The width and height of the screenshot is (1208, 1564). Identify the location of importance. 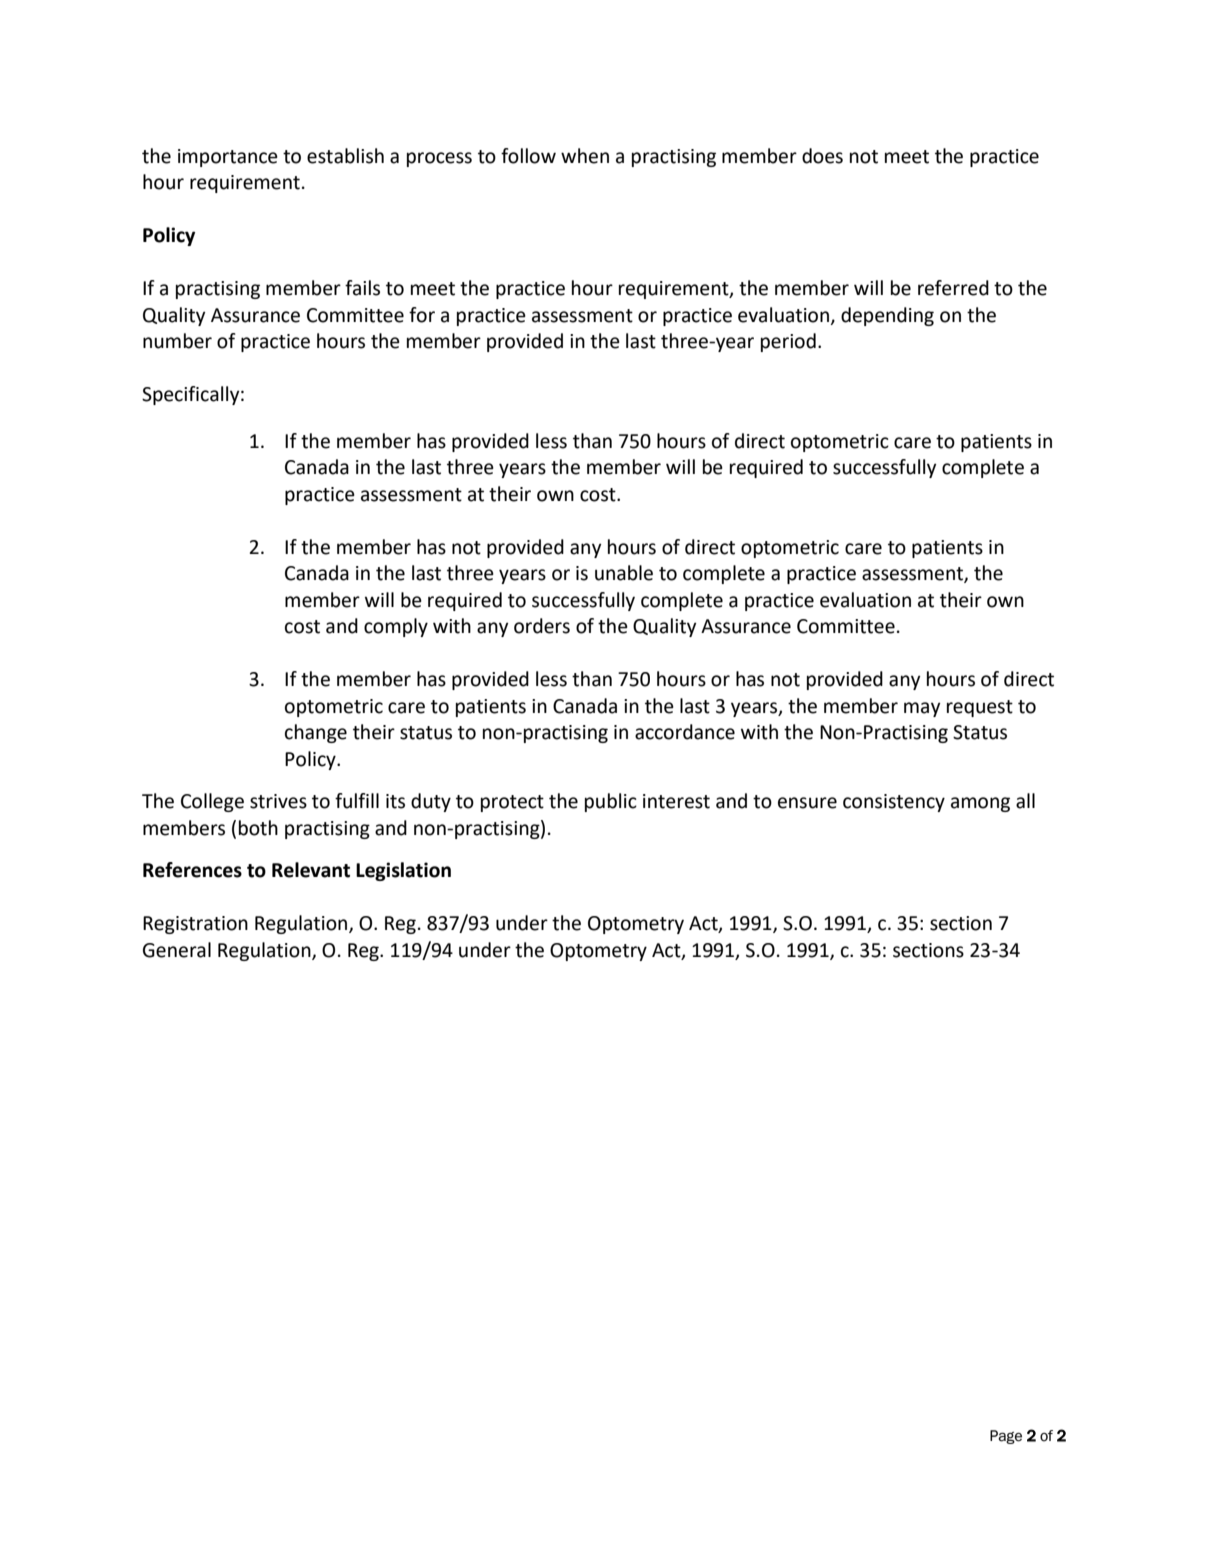
(228, 158).
